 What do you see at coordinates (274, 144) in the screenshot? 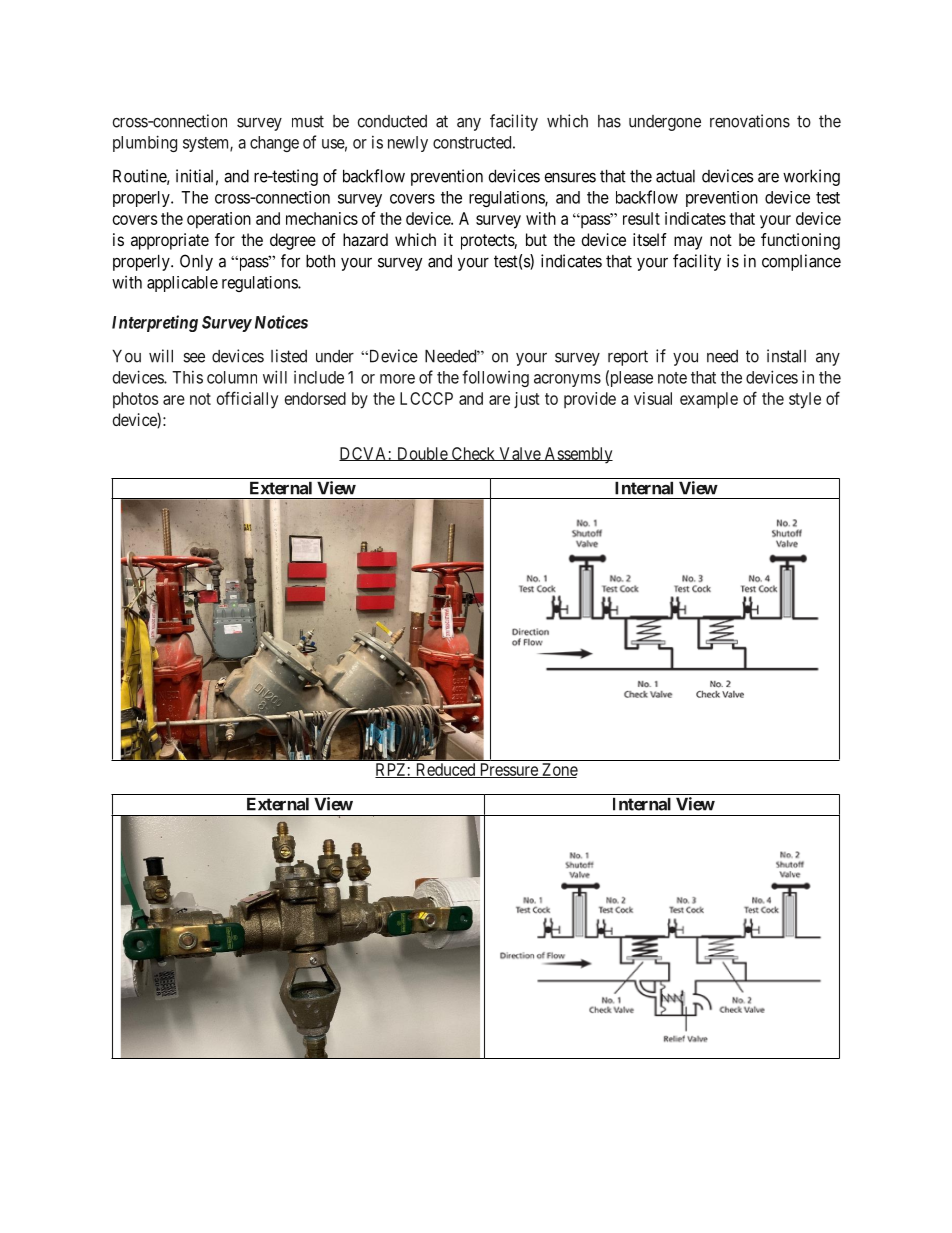
I see `change` at bounding box center [274, 144].
